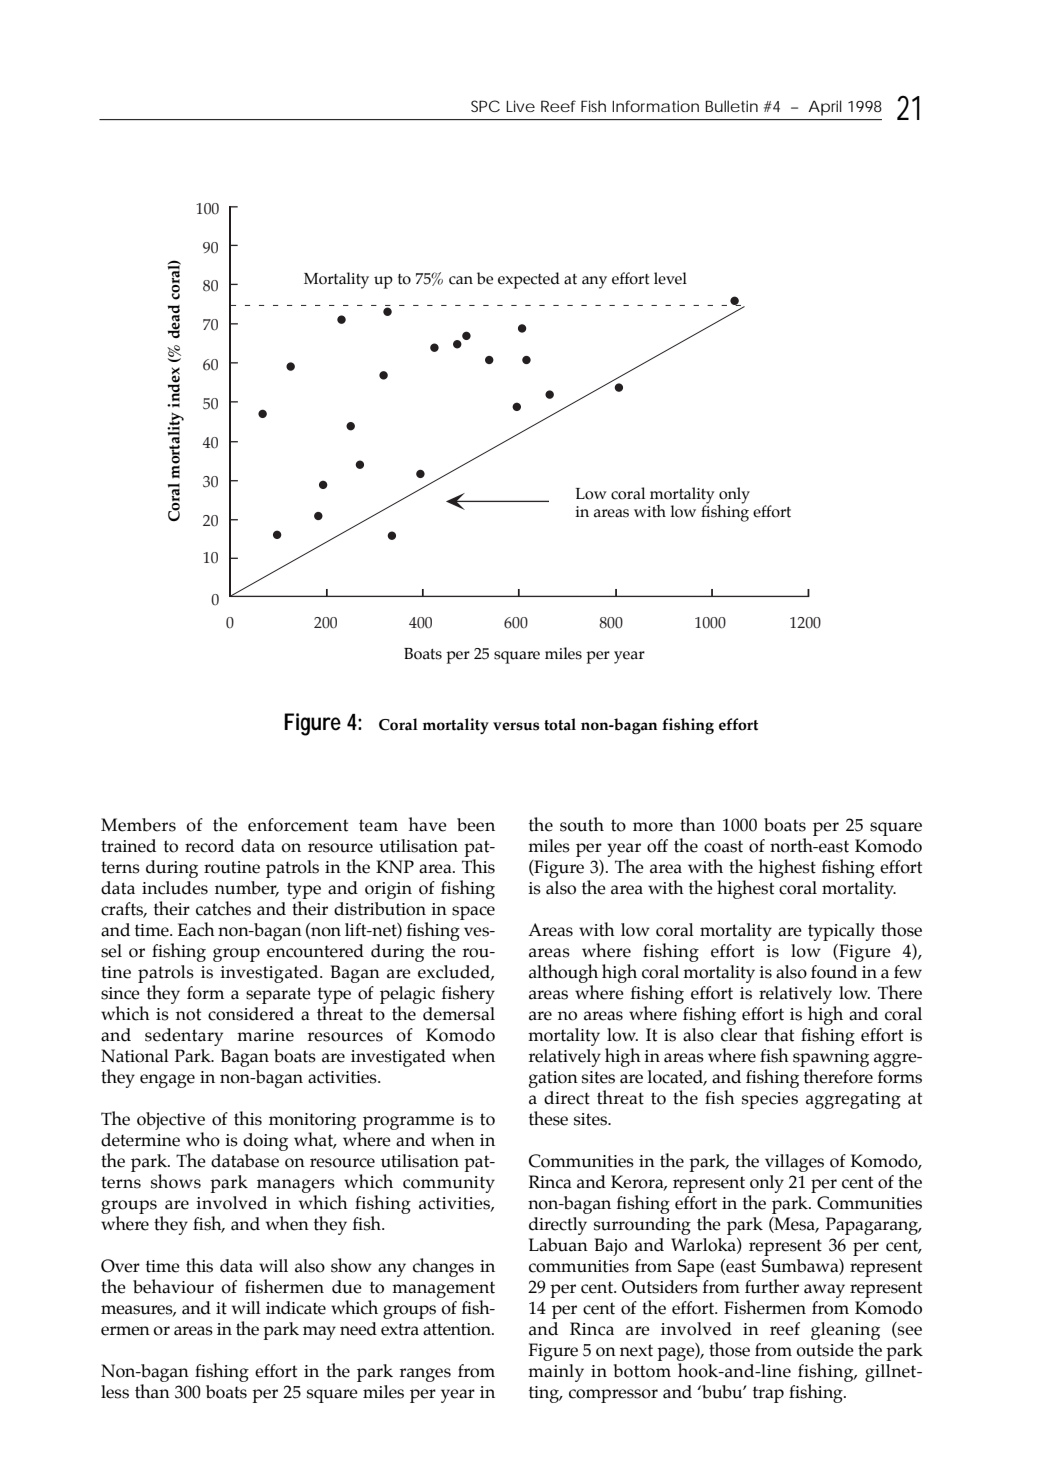 The height and width of the document is (1476, 1043). Describe the element at coordinates (723, 846) in the document. I see `coast` at that location.
